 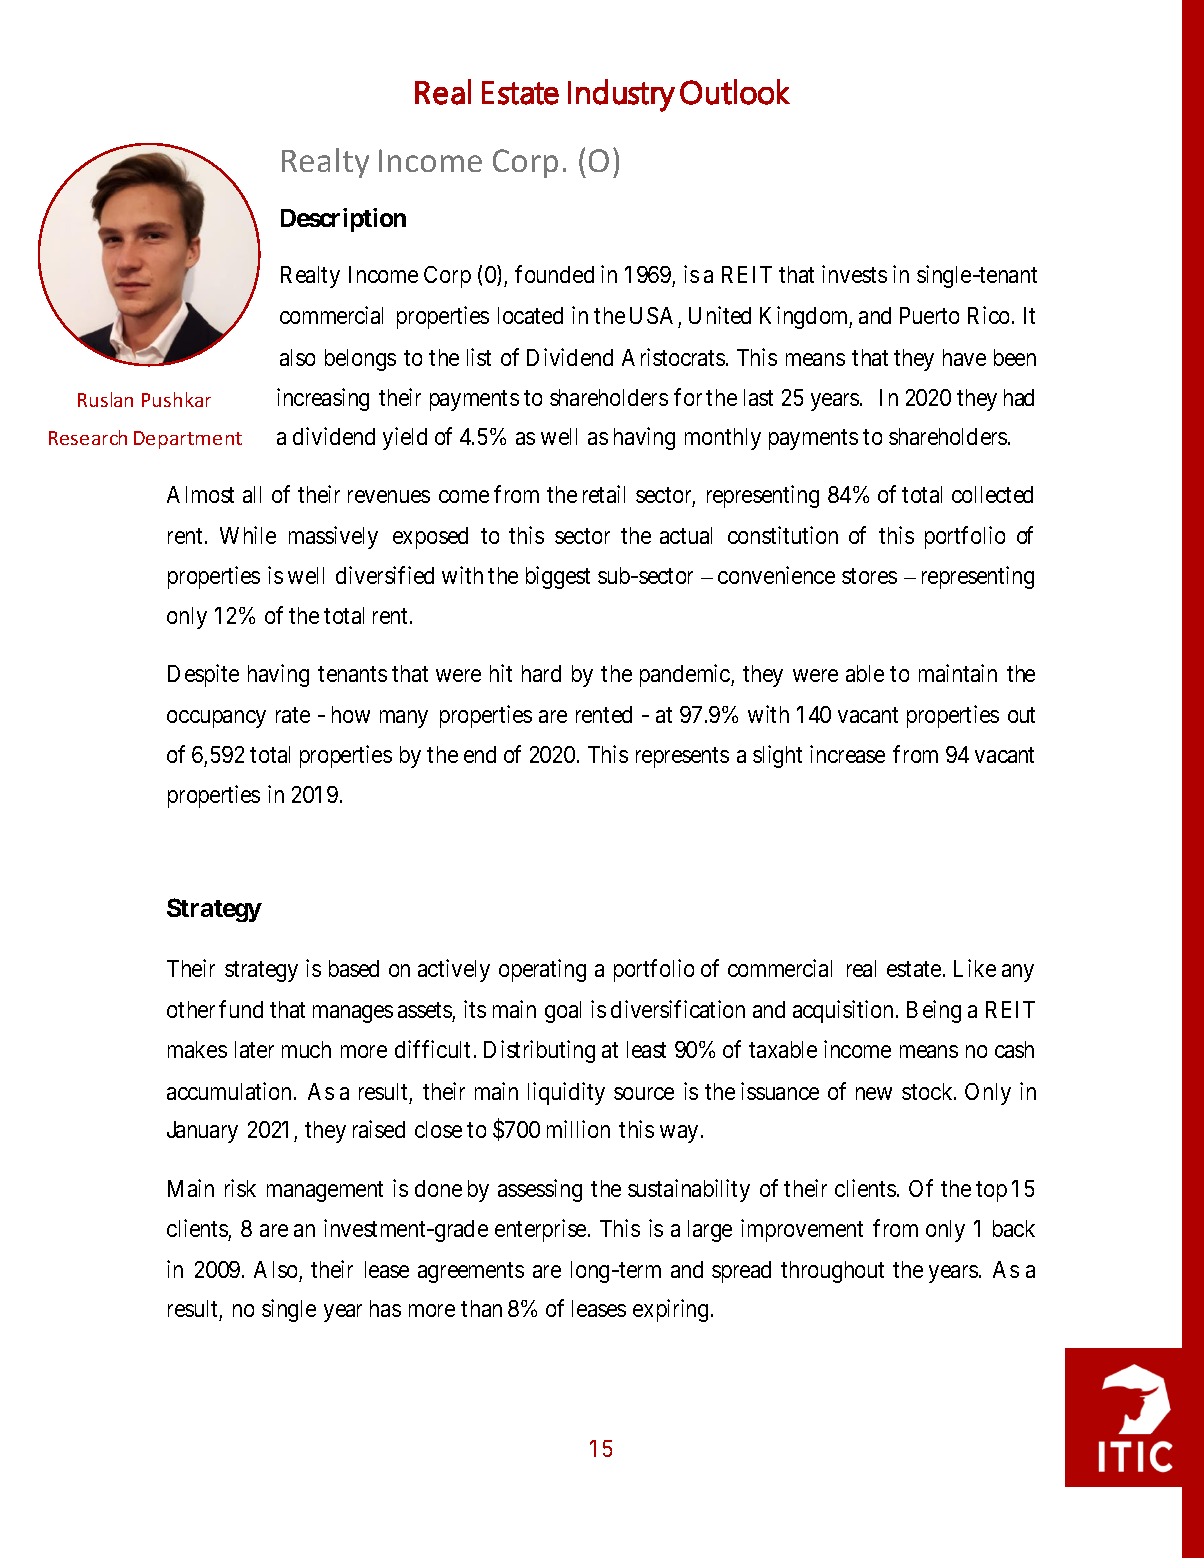 What do you see at coordinates (621, 95) in the page?
I see `Industry` at bounding box center [621, 95].
